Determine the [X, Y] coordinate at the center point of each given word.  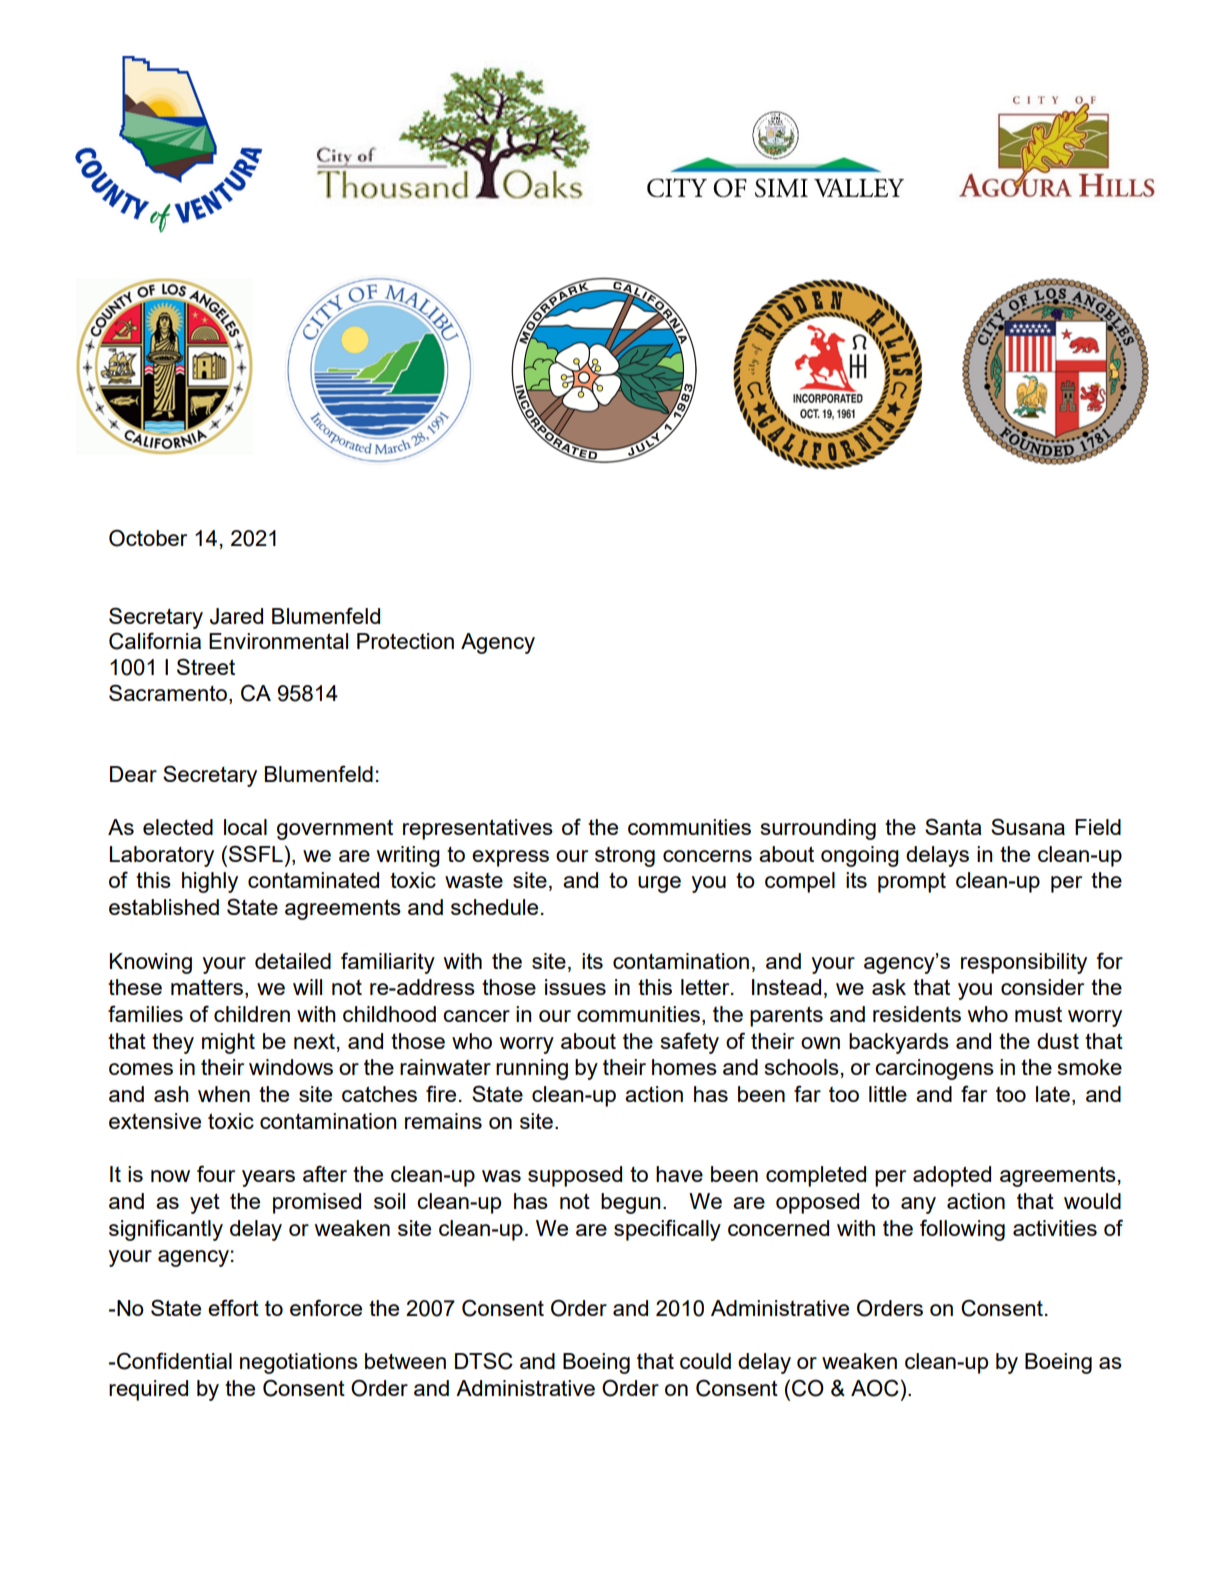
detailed [293, 961]
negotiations [299, 1363]
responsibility [1024, 963]
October [148, 538]
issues [575, 987]
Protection [405, 641]
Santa [953, 826]
